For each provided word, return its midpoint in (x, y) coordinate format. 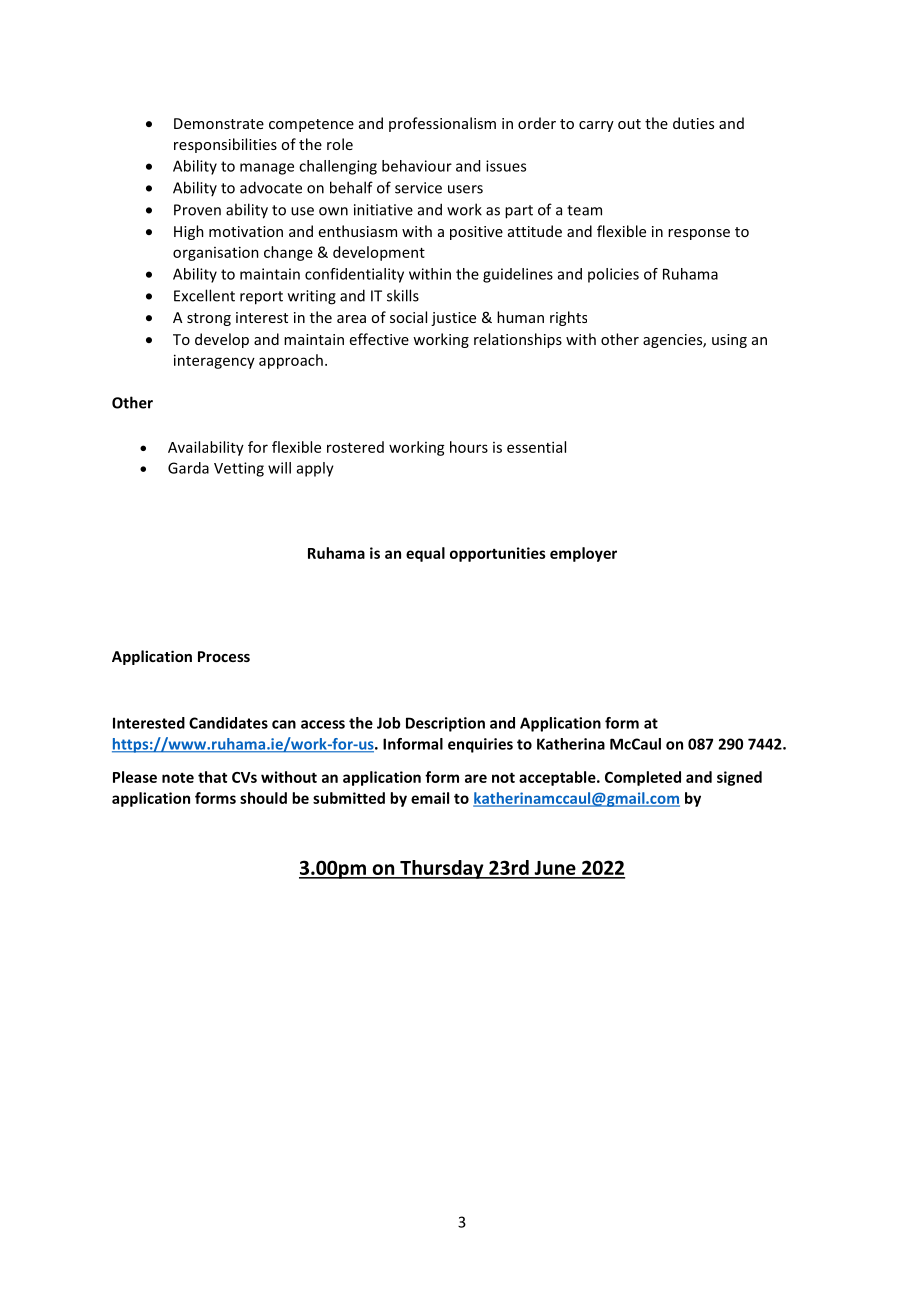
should (263, 798)
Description (445, 724)
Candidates (228, 723)
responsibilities (225, 145)
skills (403, 295)
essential (536, 447)
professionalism (442, 124)
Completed (643, 778)
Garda (188, 468)
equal (425, 554)
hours (469, 447)
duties (693, 123)
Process (224, 656)
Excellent (204, 295)
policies (613, 275)
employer (583, 554)
